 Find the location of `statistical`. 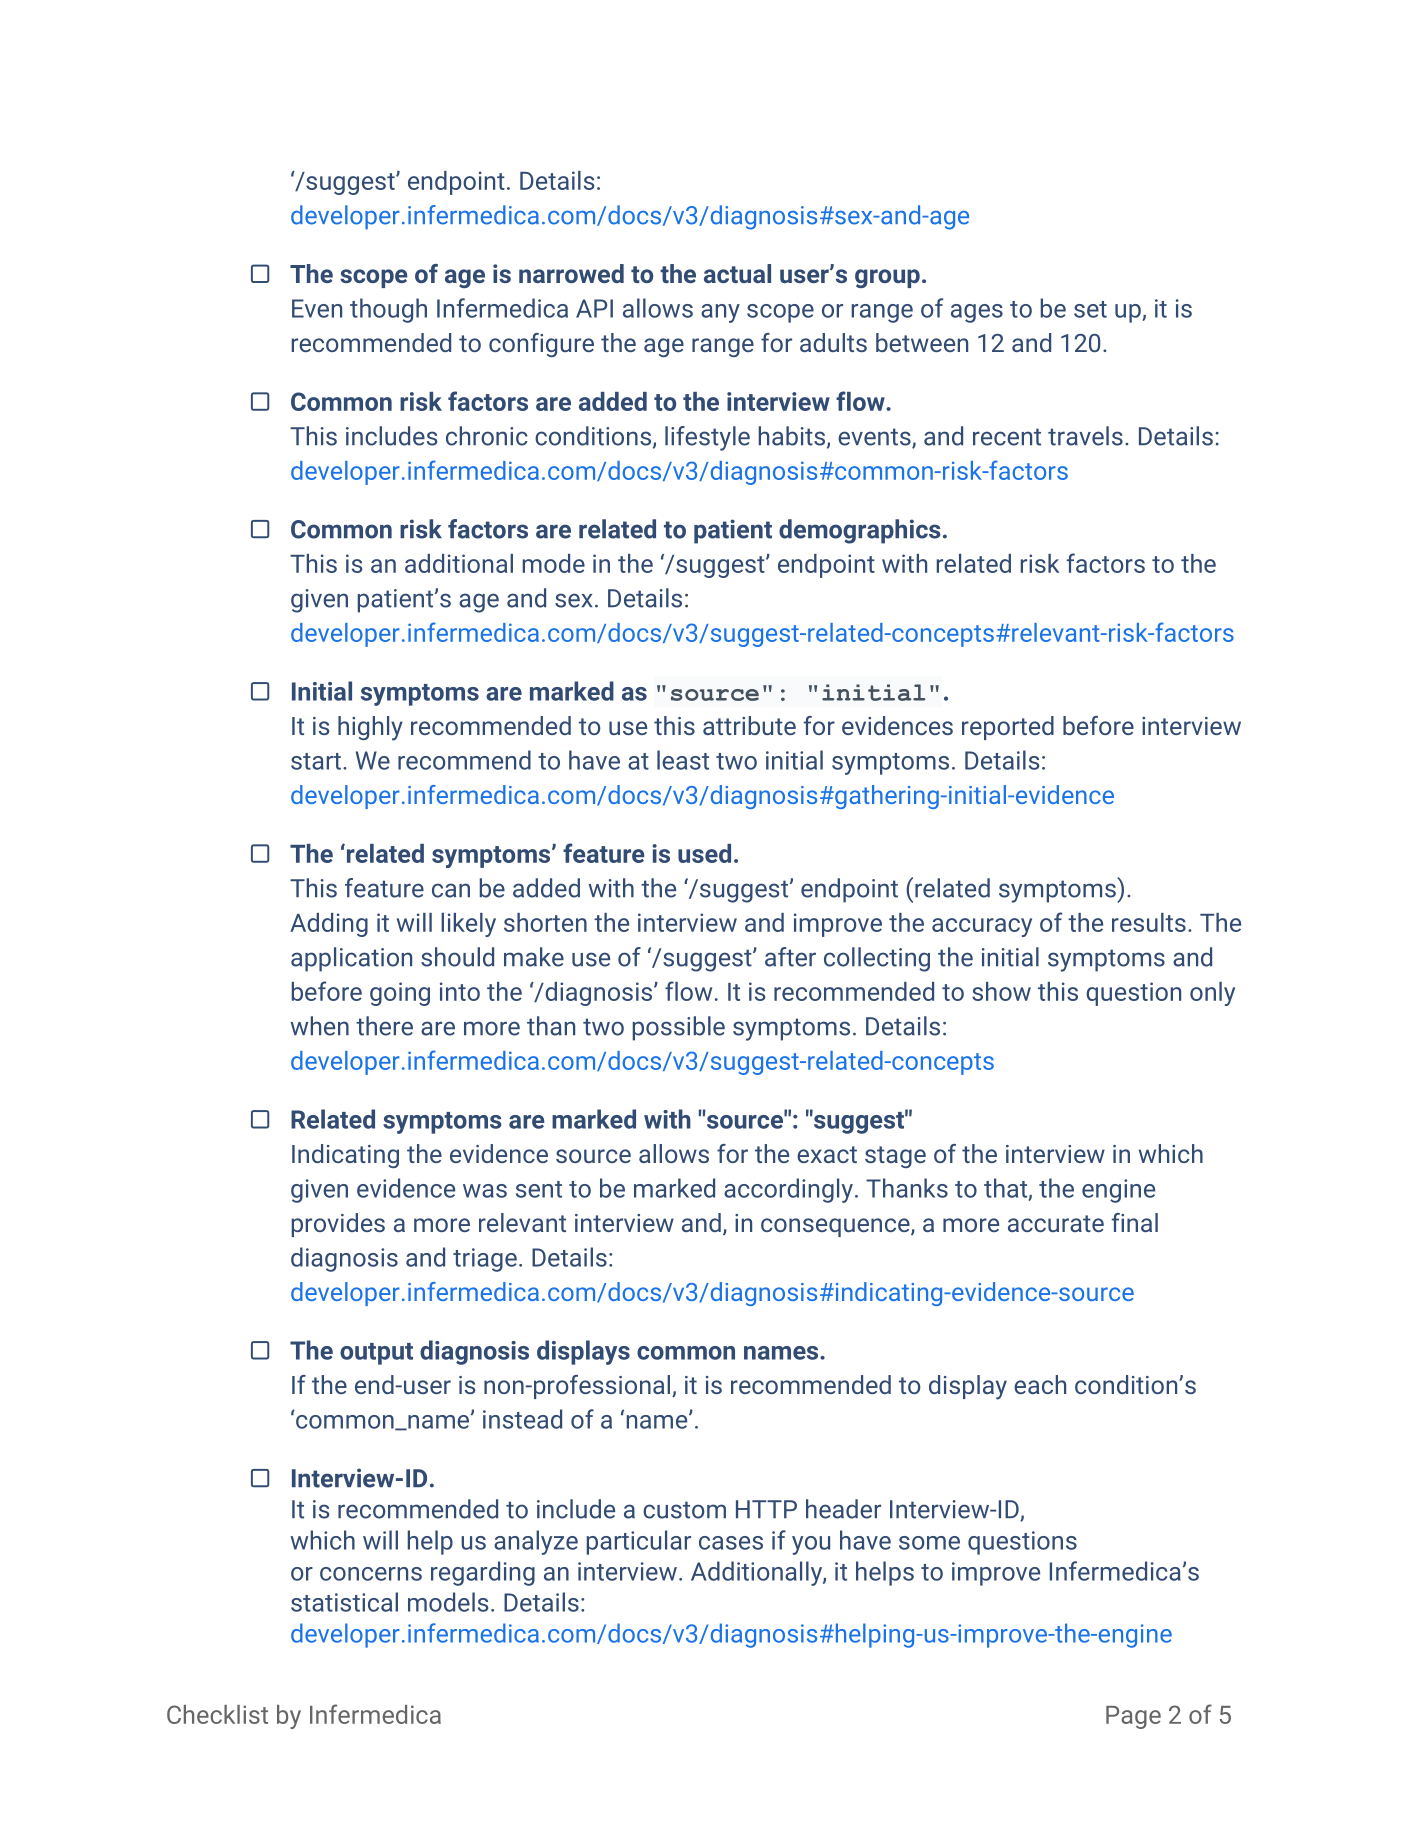

statistical is located at coordinates (344, 1602).
